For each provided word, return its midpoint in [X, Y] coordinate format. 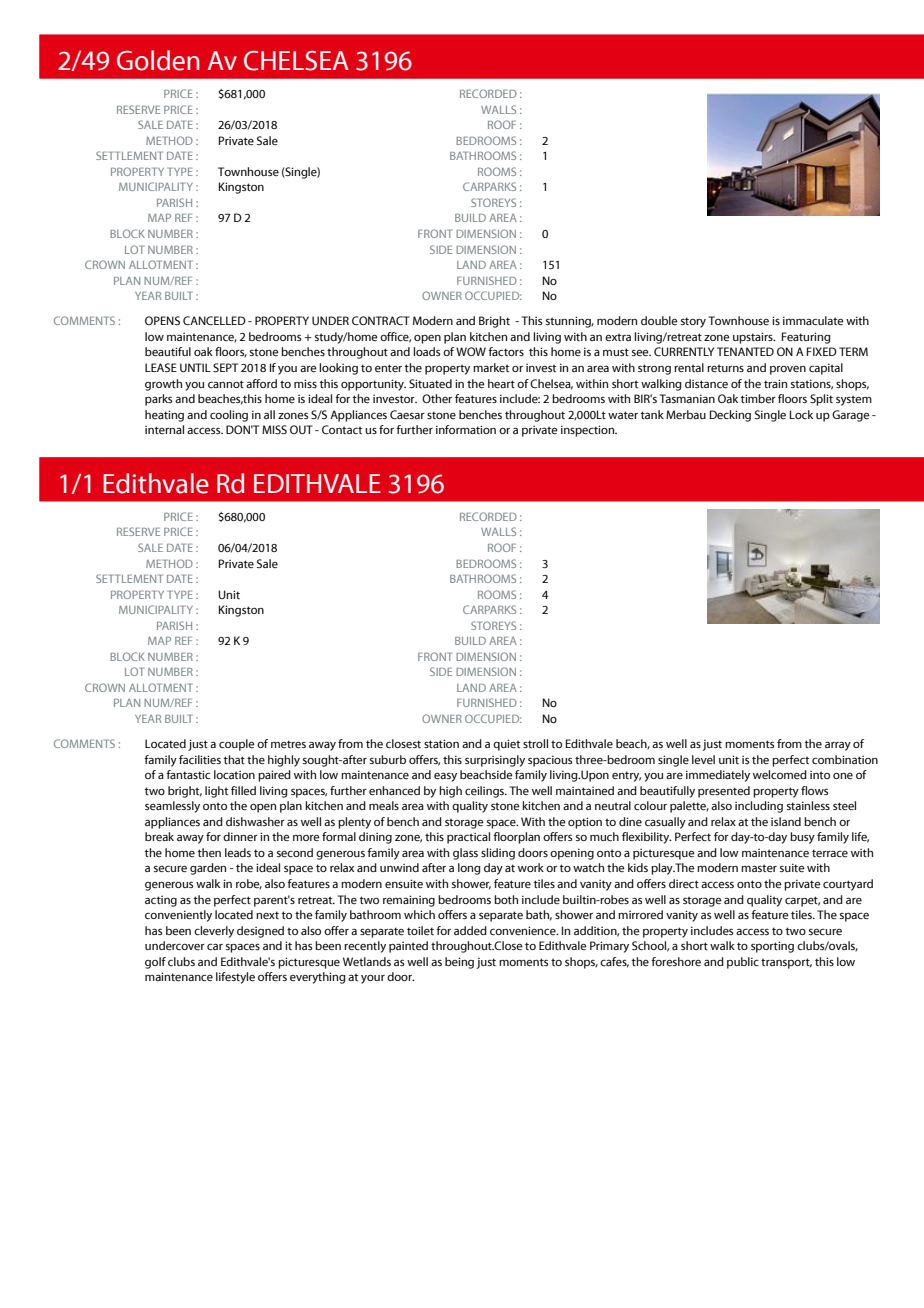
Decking [730, 416]
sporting [772, 947]
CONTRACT [381, 321]
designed [260, 932]
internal [164, 429]
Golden [158, 60]
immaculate [813, 320]
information [466, 429]
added [470, 930]
